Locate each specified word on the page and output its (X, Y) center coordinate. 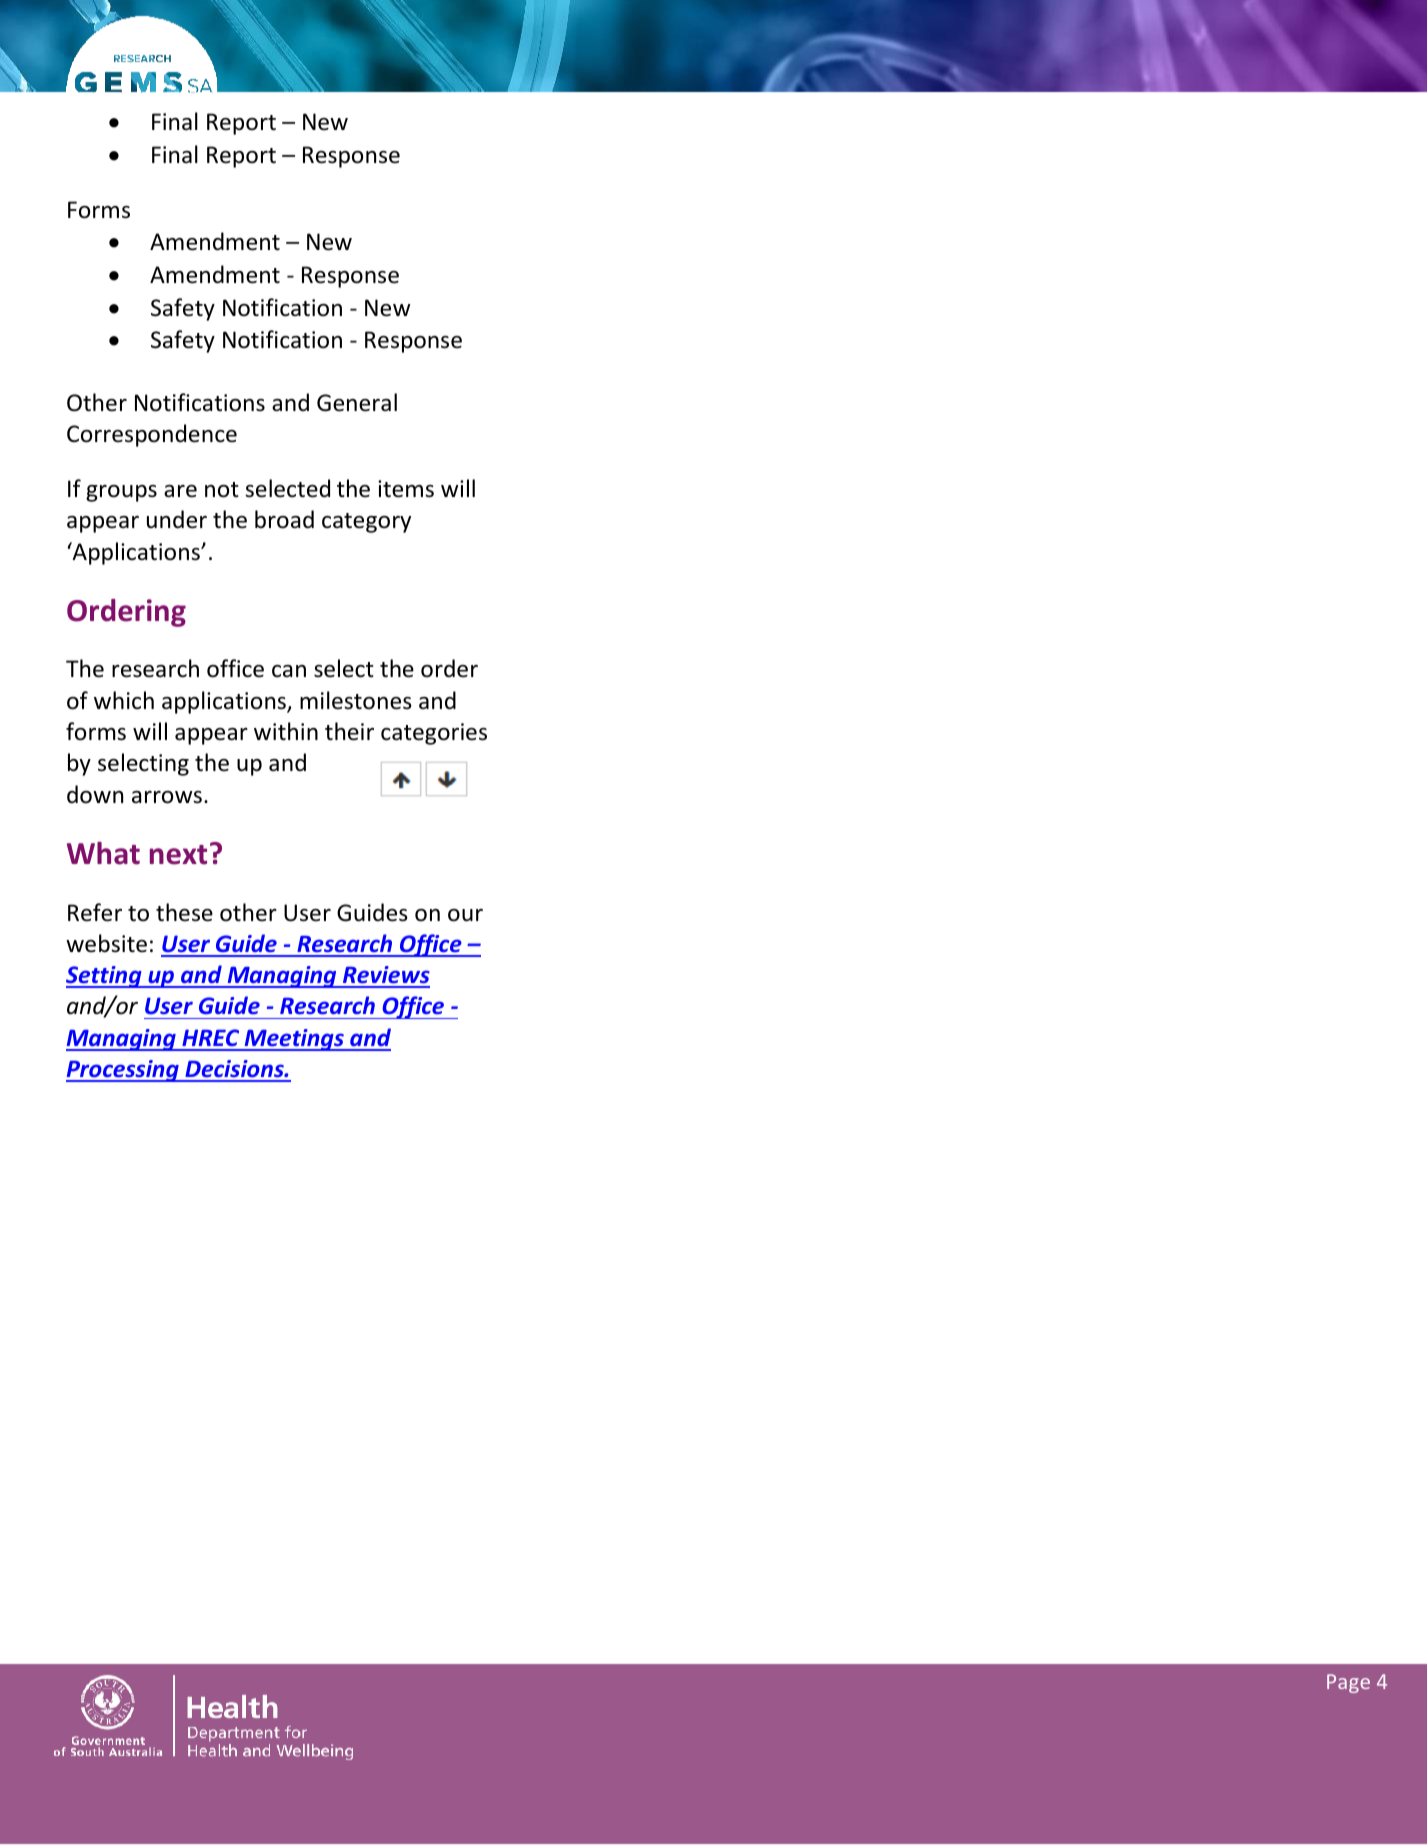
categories (434, 734)
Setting (105, 977)
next (178, 855)
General (357, 402)
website (106, 943)
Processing (123, 1071)
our (465, 915)
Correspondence (152, 435)
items (406, 489)
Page (1348, 1683)
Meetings (294, 1040)
